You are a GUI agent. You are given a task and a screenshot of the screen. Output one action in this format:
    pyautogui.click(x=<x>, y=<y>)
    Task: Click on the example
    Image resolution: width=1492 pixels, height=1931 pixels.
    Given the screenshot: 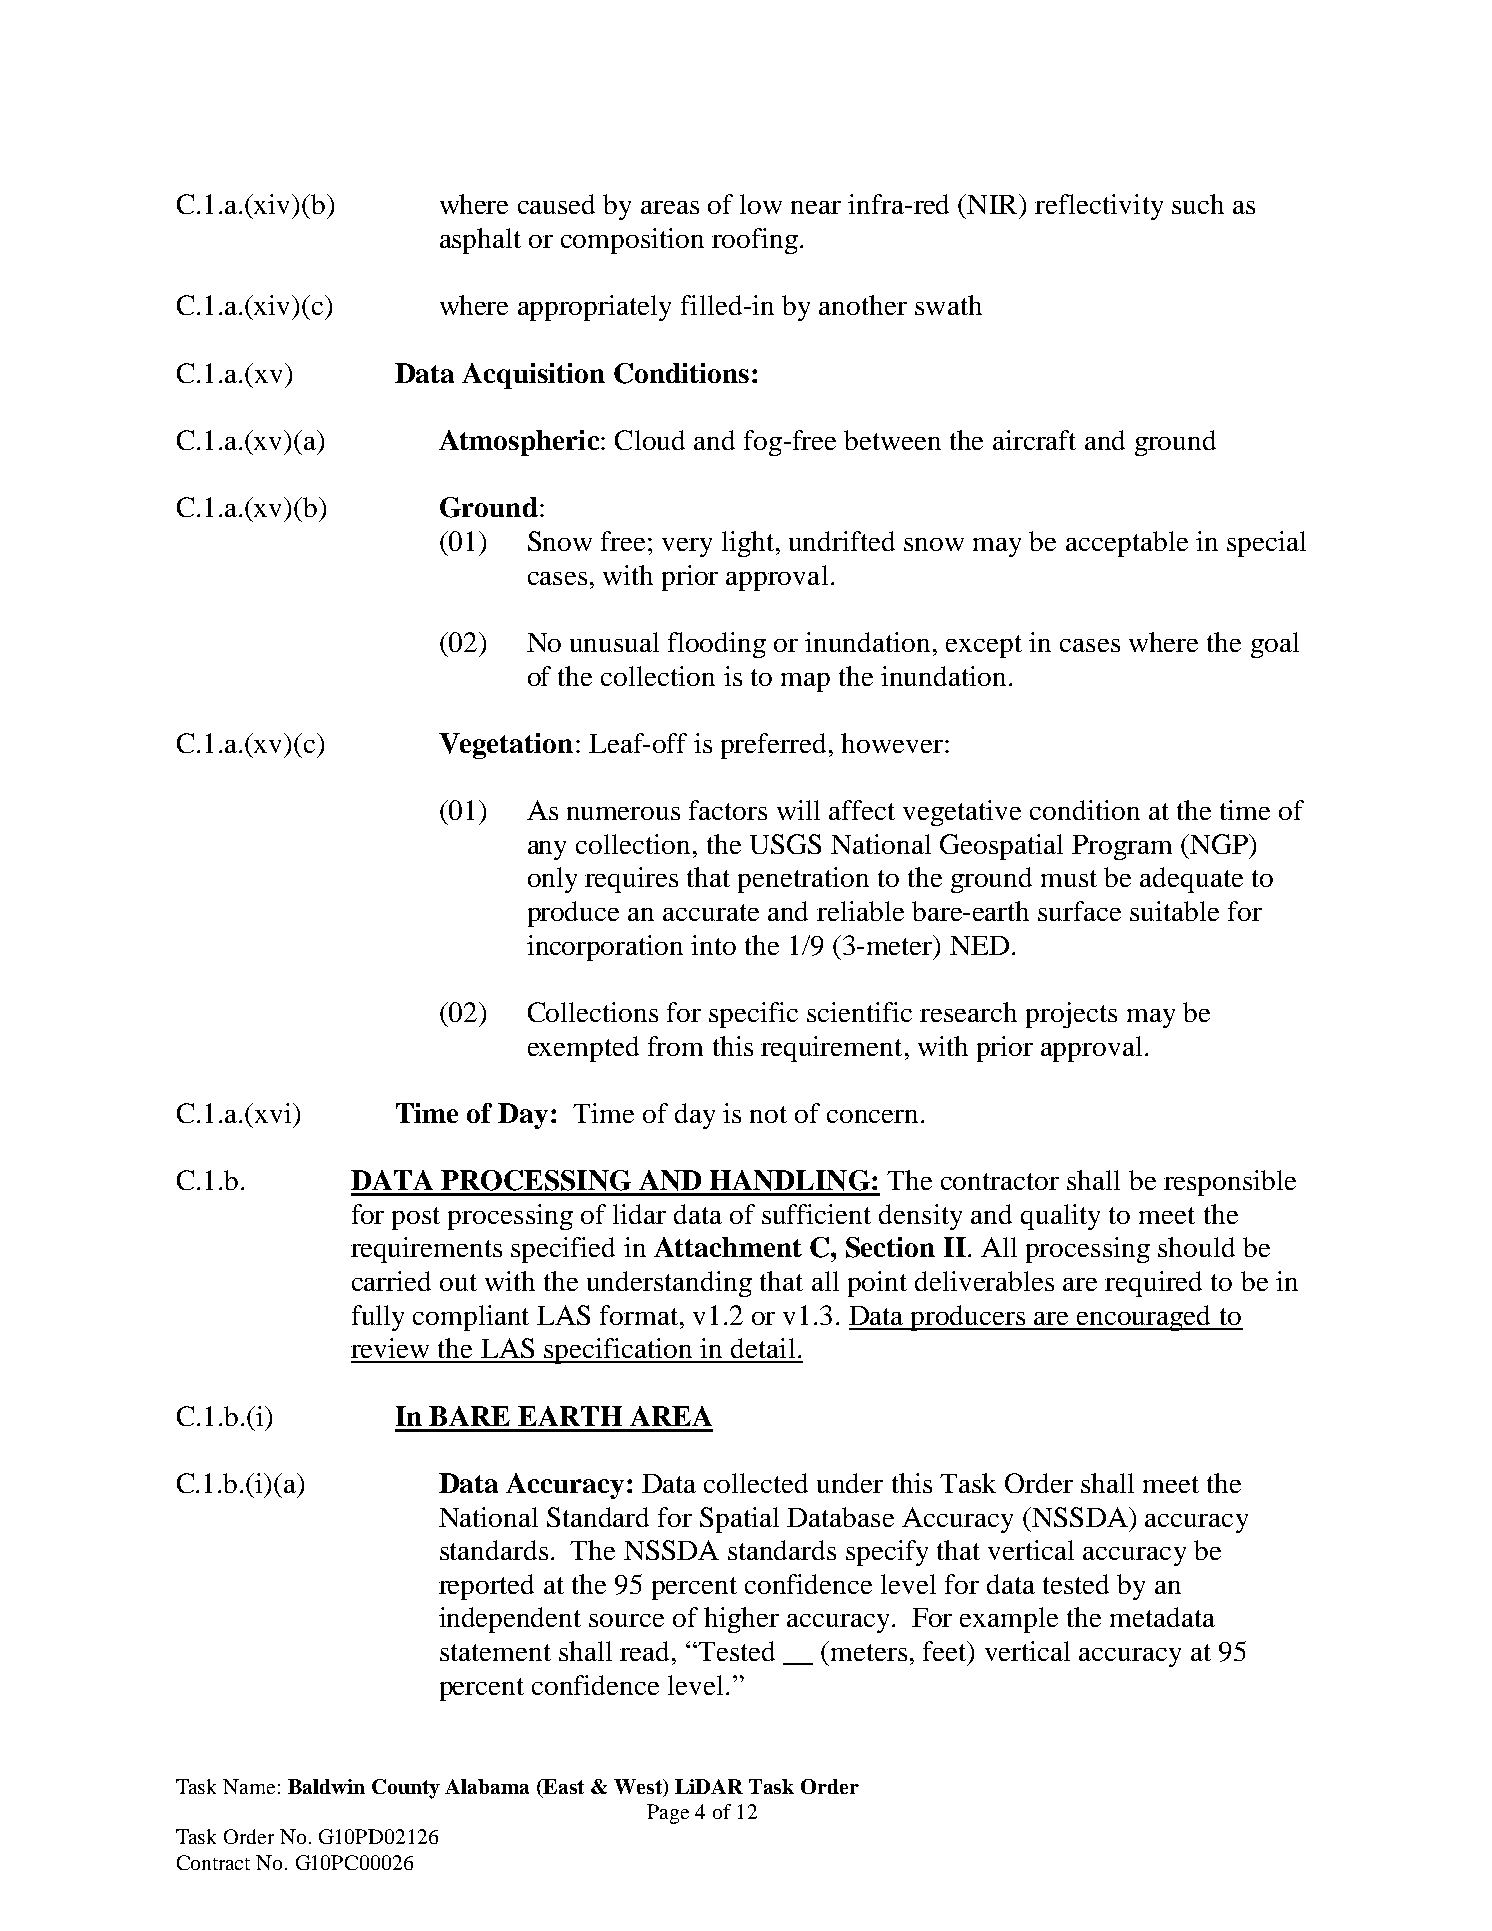 What is the action you would take?
    pyautogui.click(x=1009, y=1620)
